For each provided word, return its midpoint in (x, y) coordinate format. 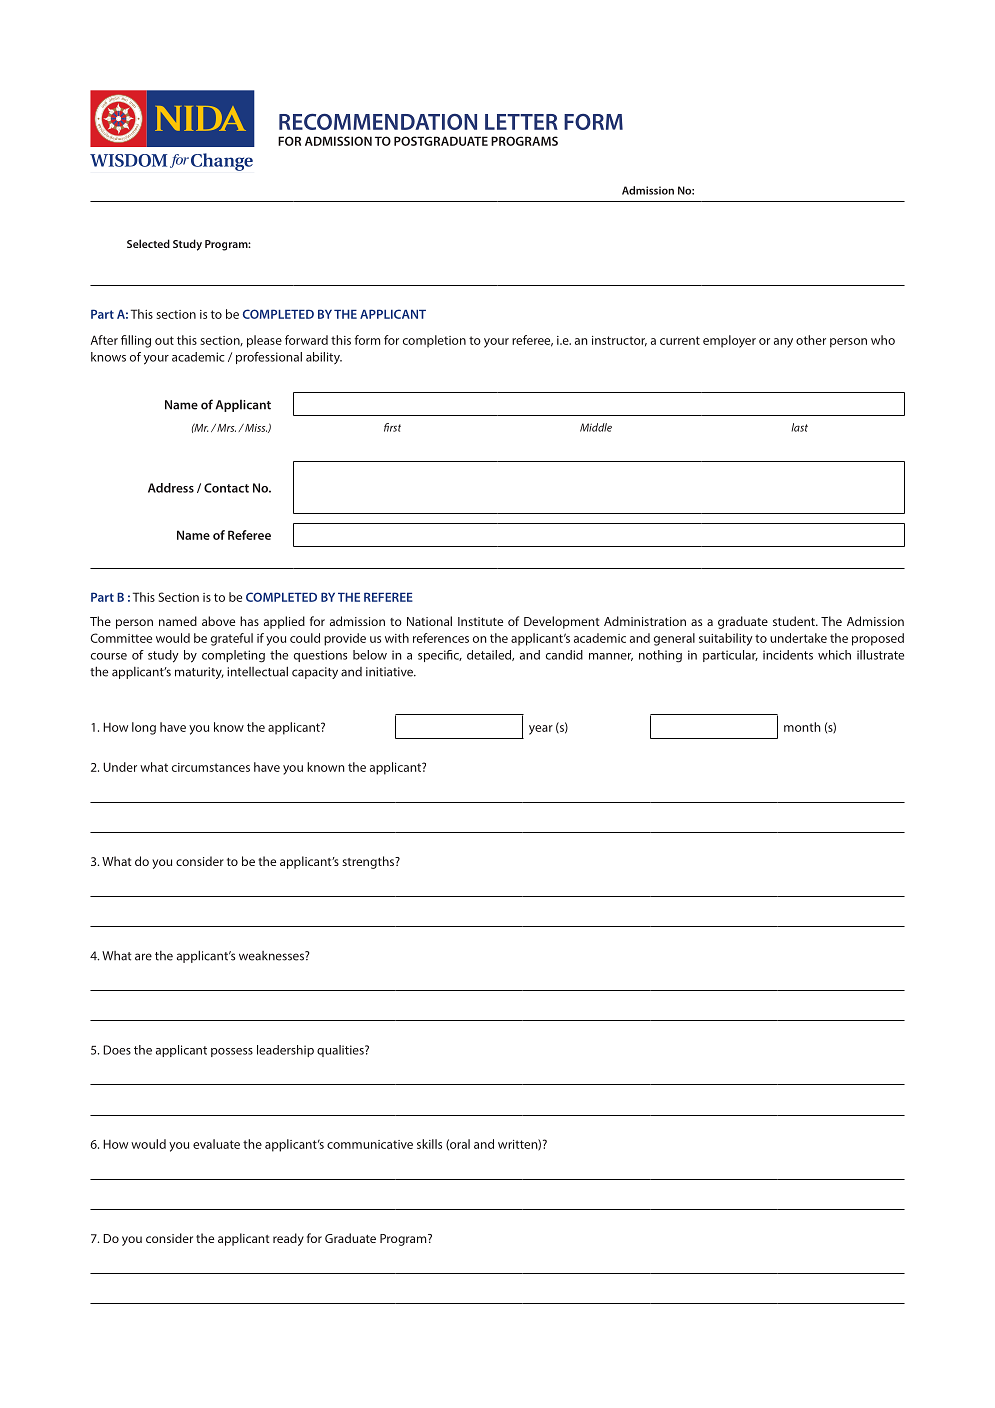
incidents (788, 655)
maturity (199, 673)
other (811, 340)
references (441, 638)
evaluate (216, 1144)
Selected (148, 243)
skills (429, 1144)
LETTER (521, 122)
